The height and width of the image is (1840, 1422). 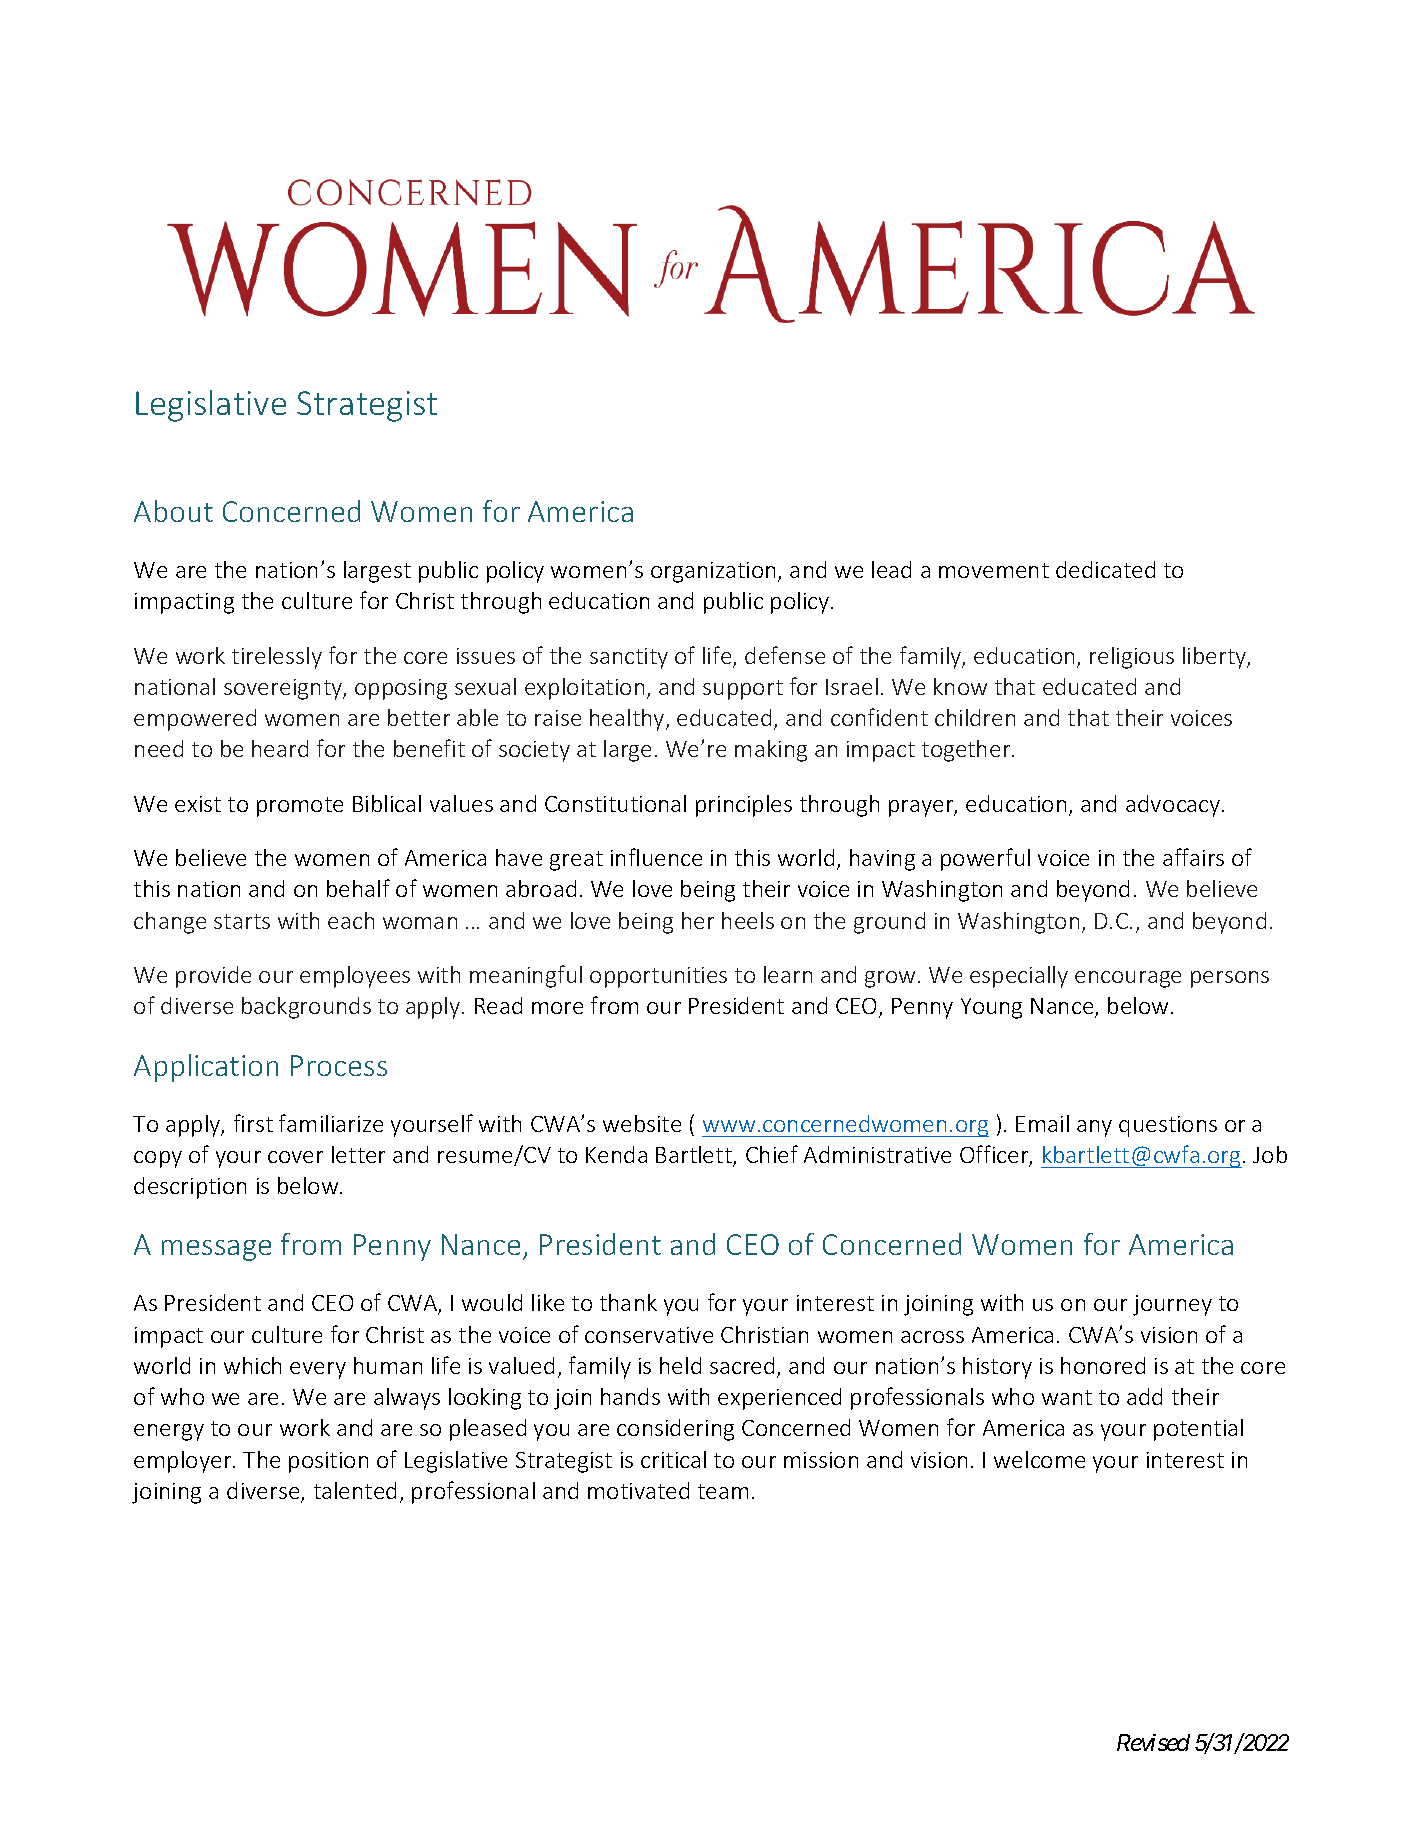 What do you see at coordinates (1039, 1459) in the image?
I see `welcome` at bounding box center [1039, 1459].
